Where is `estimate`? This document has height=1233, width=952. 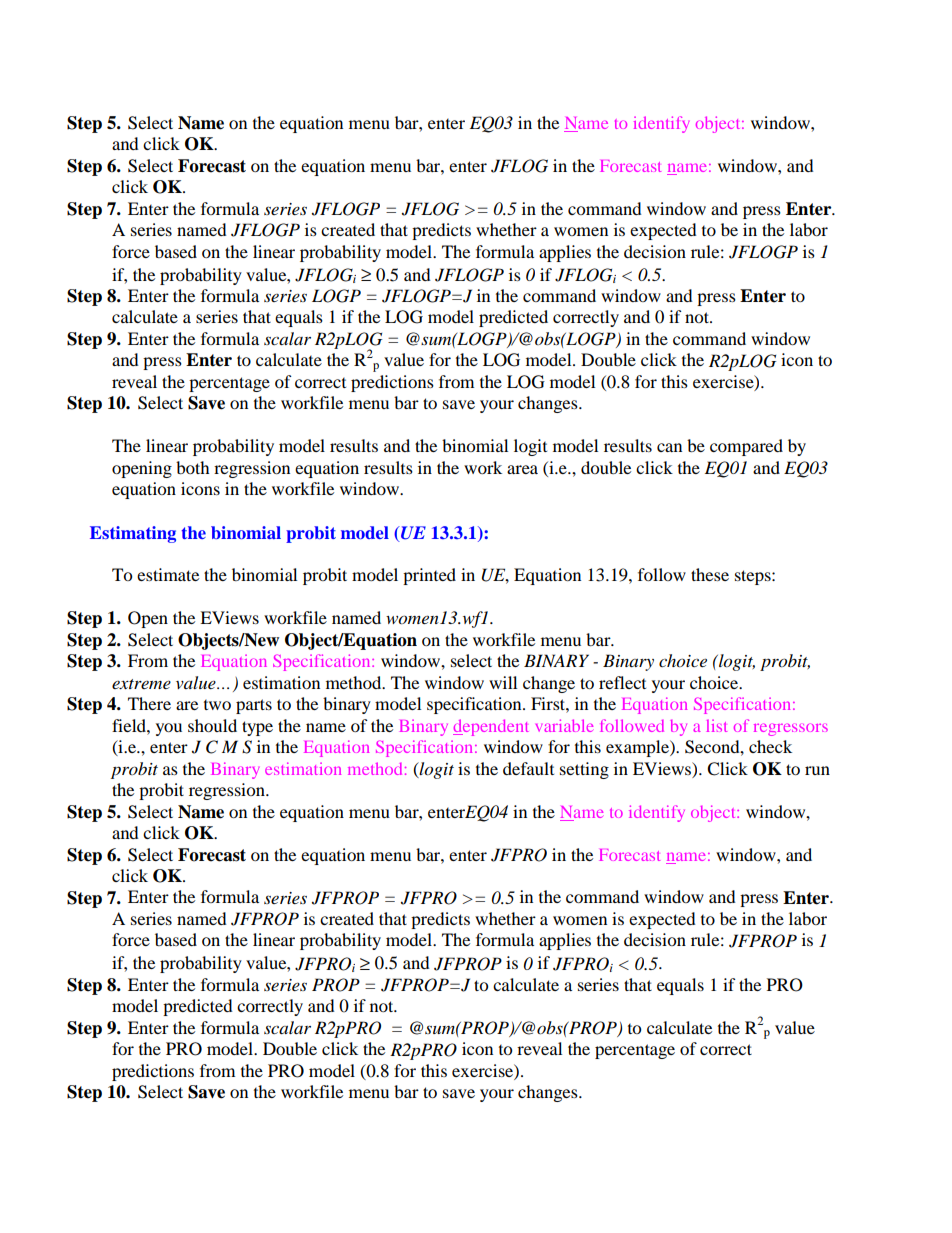
estimate is located at coordinates (168, 574).
